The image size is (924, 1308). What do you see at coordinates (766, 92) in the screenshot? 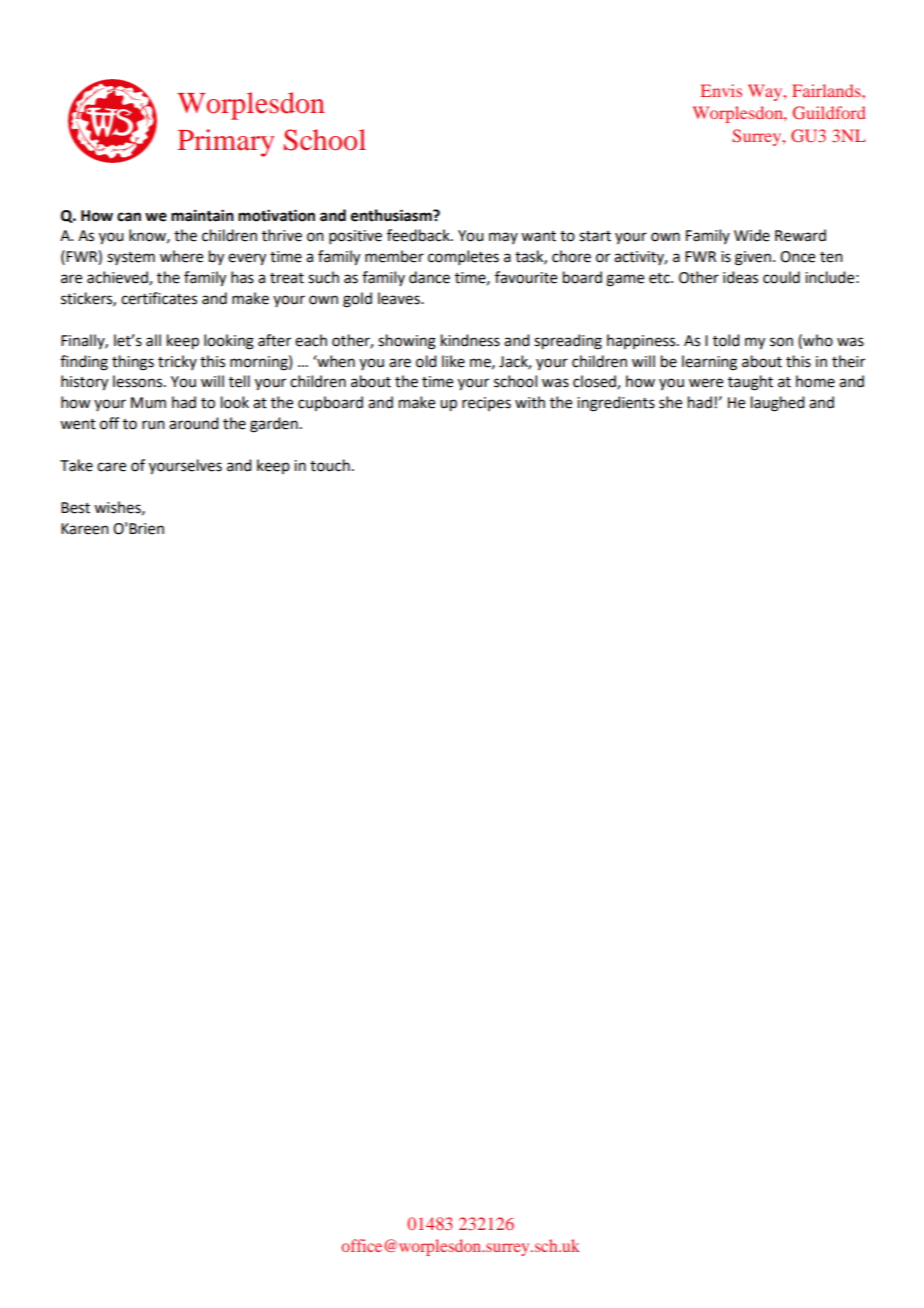
I see `Way` at bounding box center [766, 92].
